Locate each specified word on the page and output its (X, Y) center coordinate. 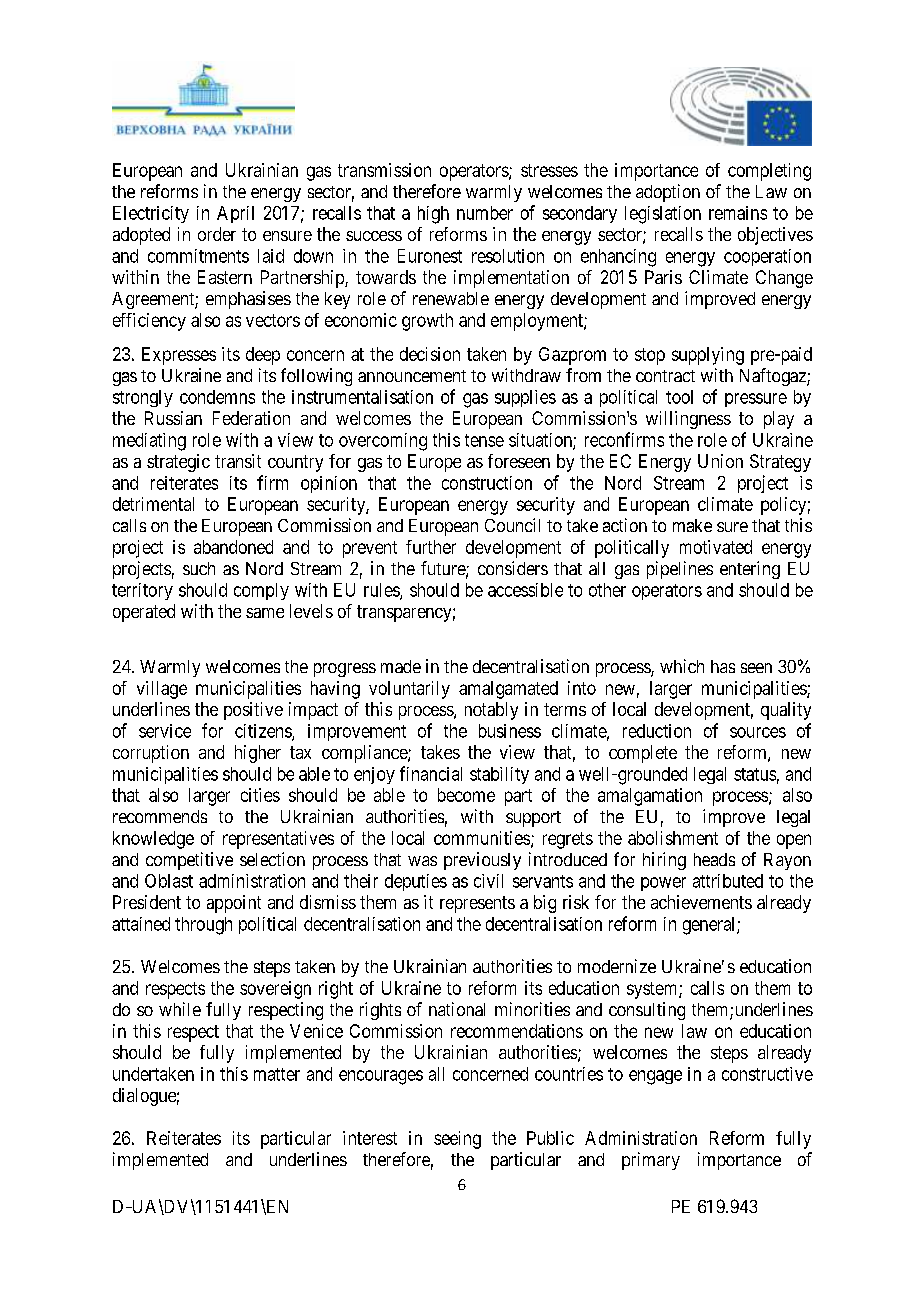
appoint (234, 904)
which (682, 666)
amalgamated (508, 690)
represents (477, 904)
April (235, 214)
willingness (688, 420)
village (162, 690)
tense (484, 440)
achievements (701, 902)
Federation (251, 418)
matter (277, 1074)
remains (738, 213)
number (485, 213)
